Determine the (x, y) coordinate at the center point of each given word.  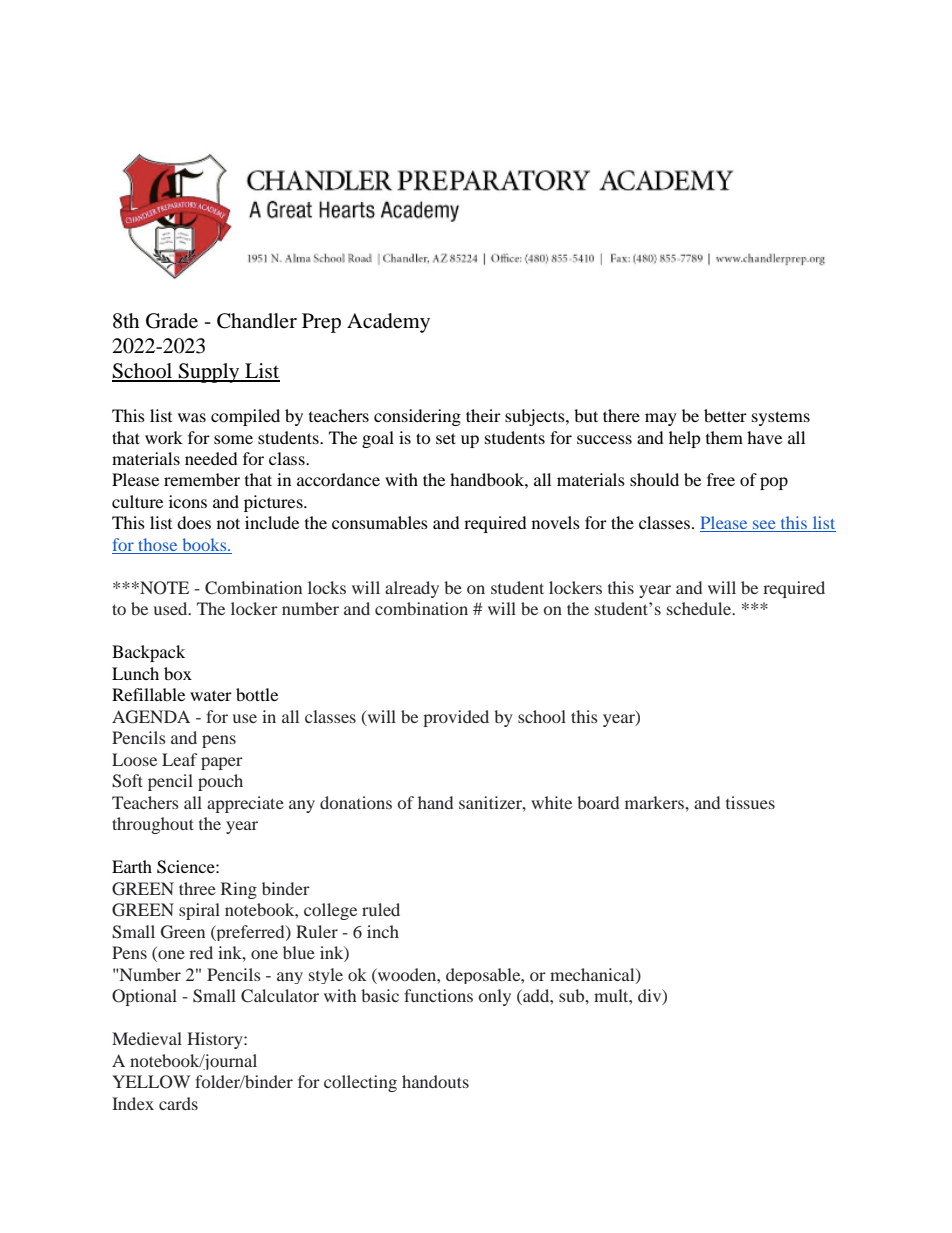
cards (178, 1103)
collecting (360, 1083)
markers (655, 802)
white (551, 802)
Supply (209, 373)
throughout (153, 825)
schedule (700, 608)
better (725, 415)
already (412, 589)
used (172, 608)
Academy (388, 323)
